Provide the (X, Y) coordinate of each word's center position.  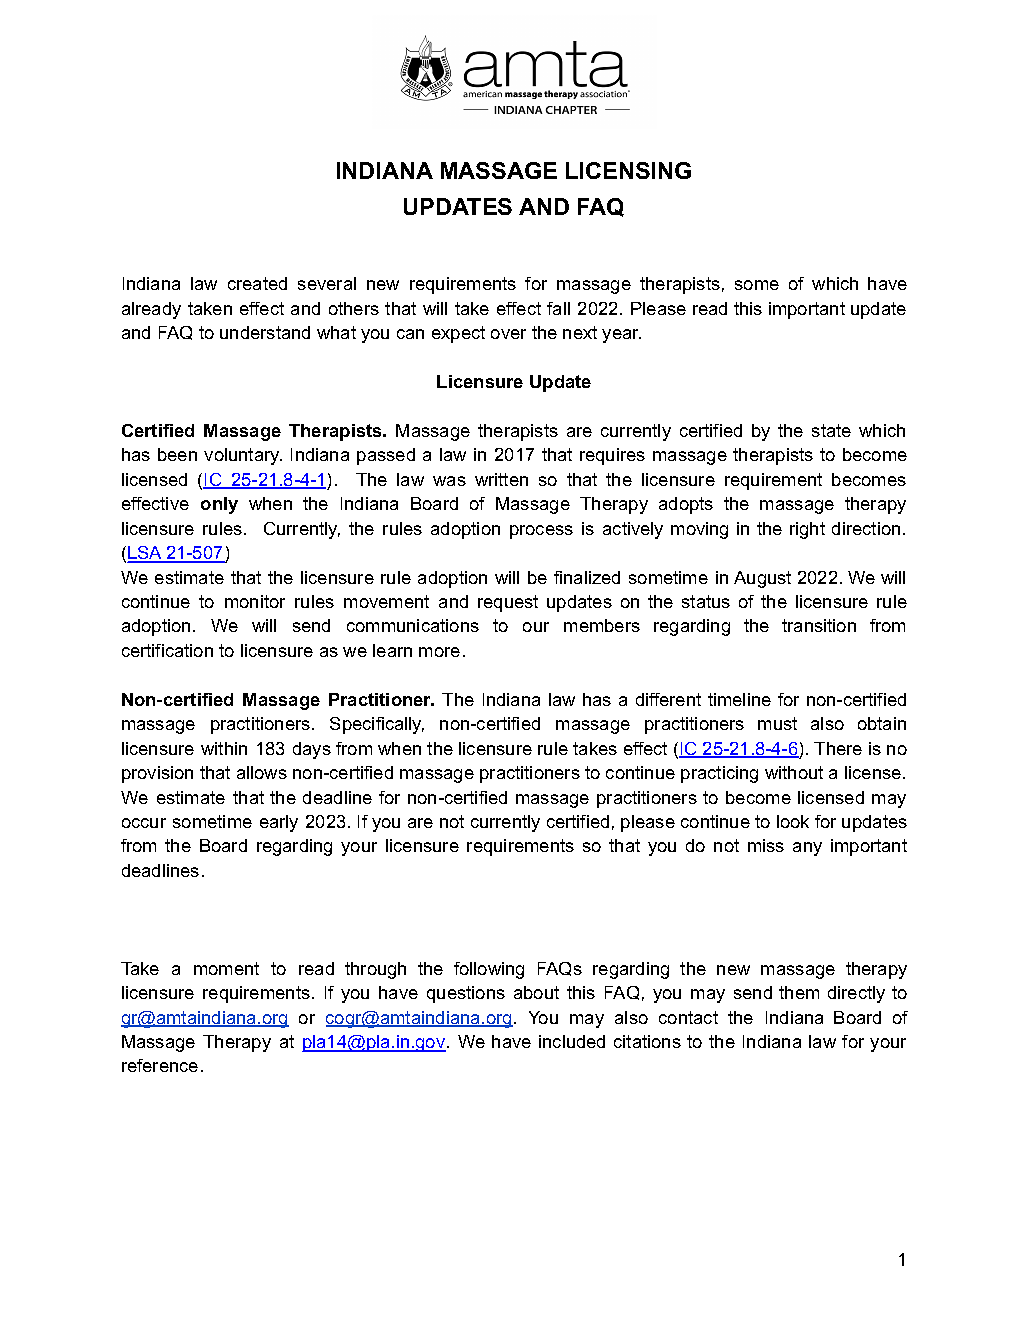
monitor (255, 601)
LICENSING (628, 170)
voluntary (243, 456)
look (793, 821)
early (279, 823)
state (831, 430)
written (501, 479)
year (621, 336)
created (257, 283)
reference (160, 1065)
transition (819, 625)
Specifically (377, 725)
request (508, 603)
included (572, 1041)
